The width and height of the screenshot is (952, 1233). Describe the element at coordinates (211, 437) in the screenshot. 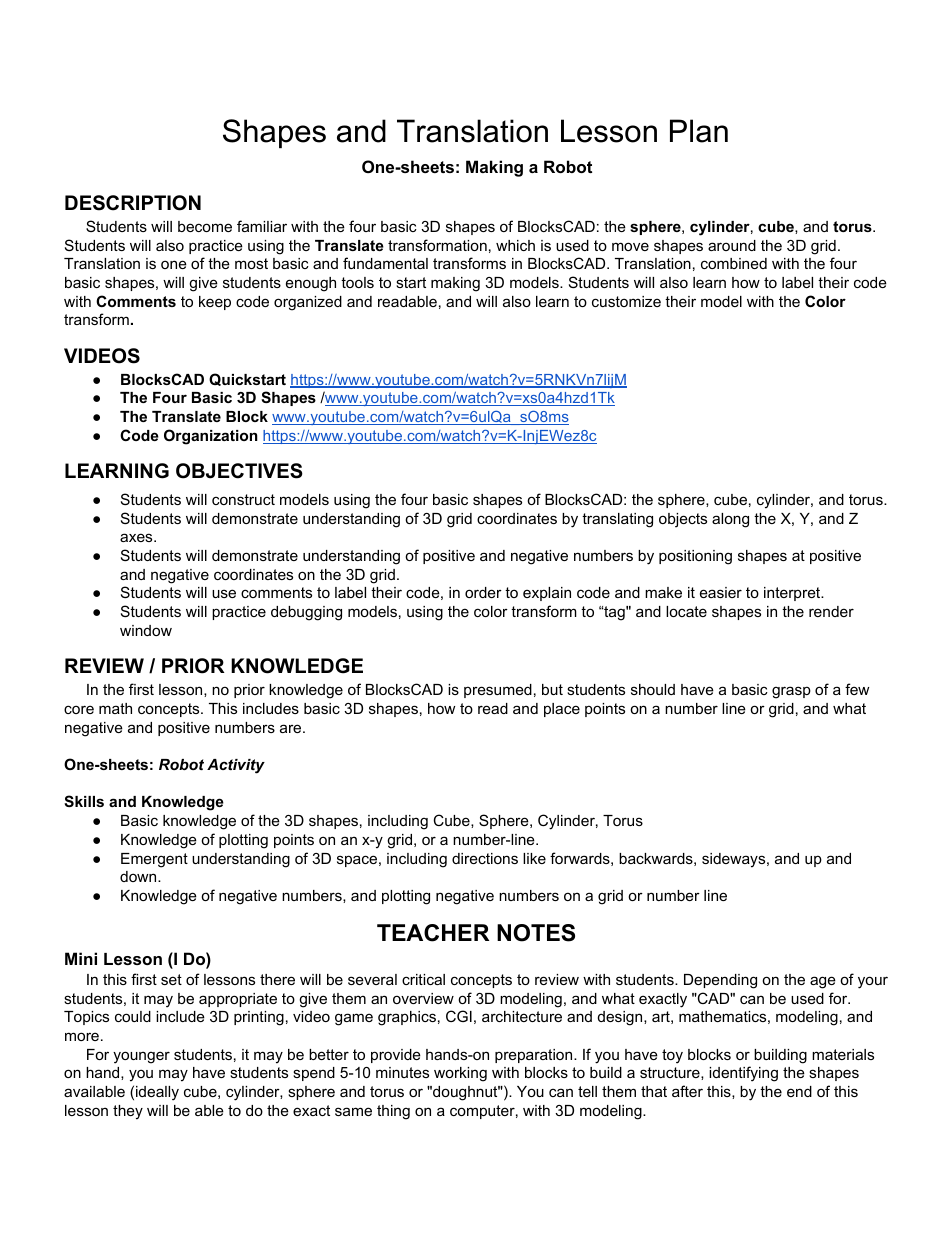

I see `Organization` at that location.
